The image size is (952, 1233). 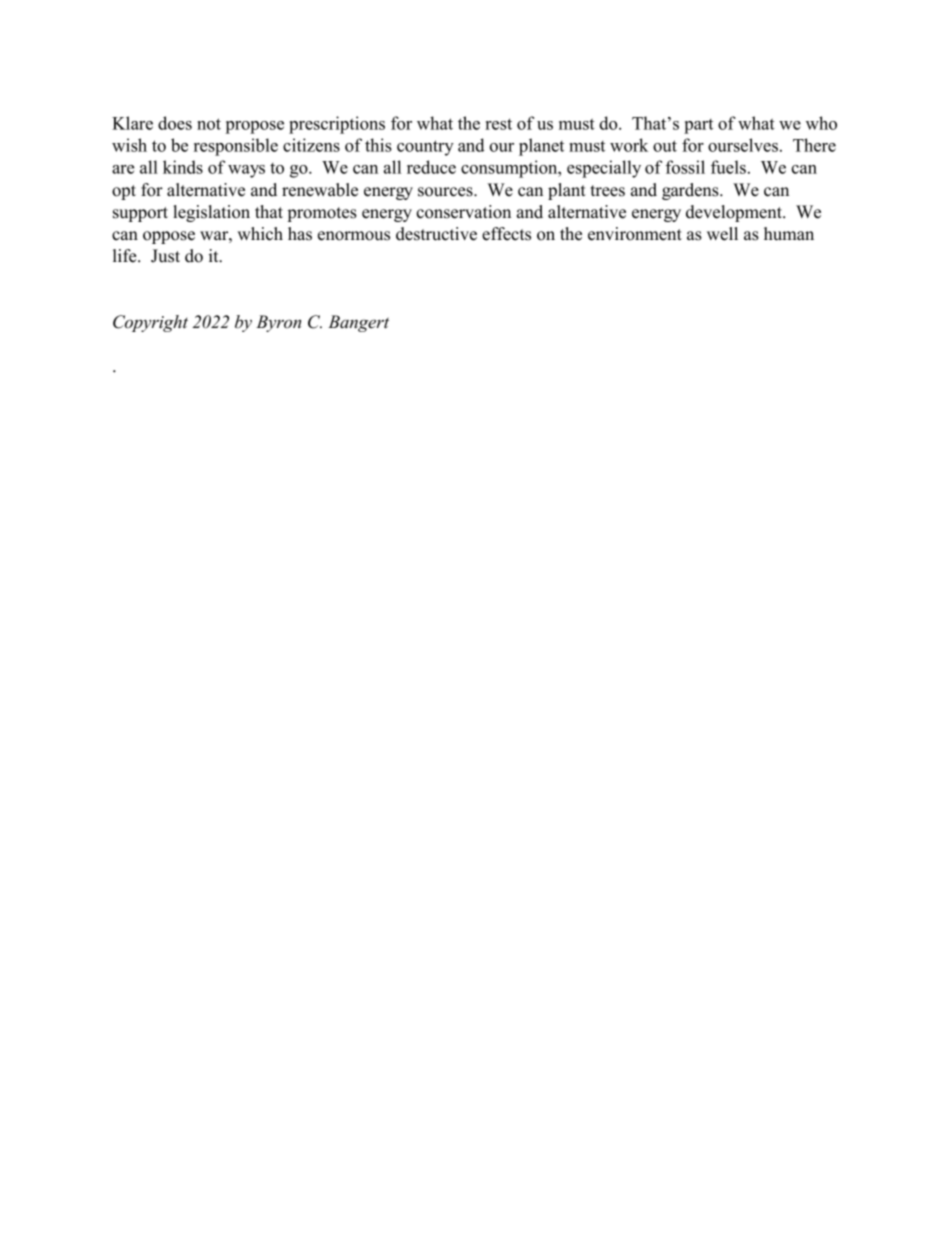 What do you see at coordinates (169, 237) in the screenshot?
I see `oppose` at bounding box center [169, 237].
